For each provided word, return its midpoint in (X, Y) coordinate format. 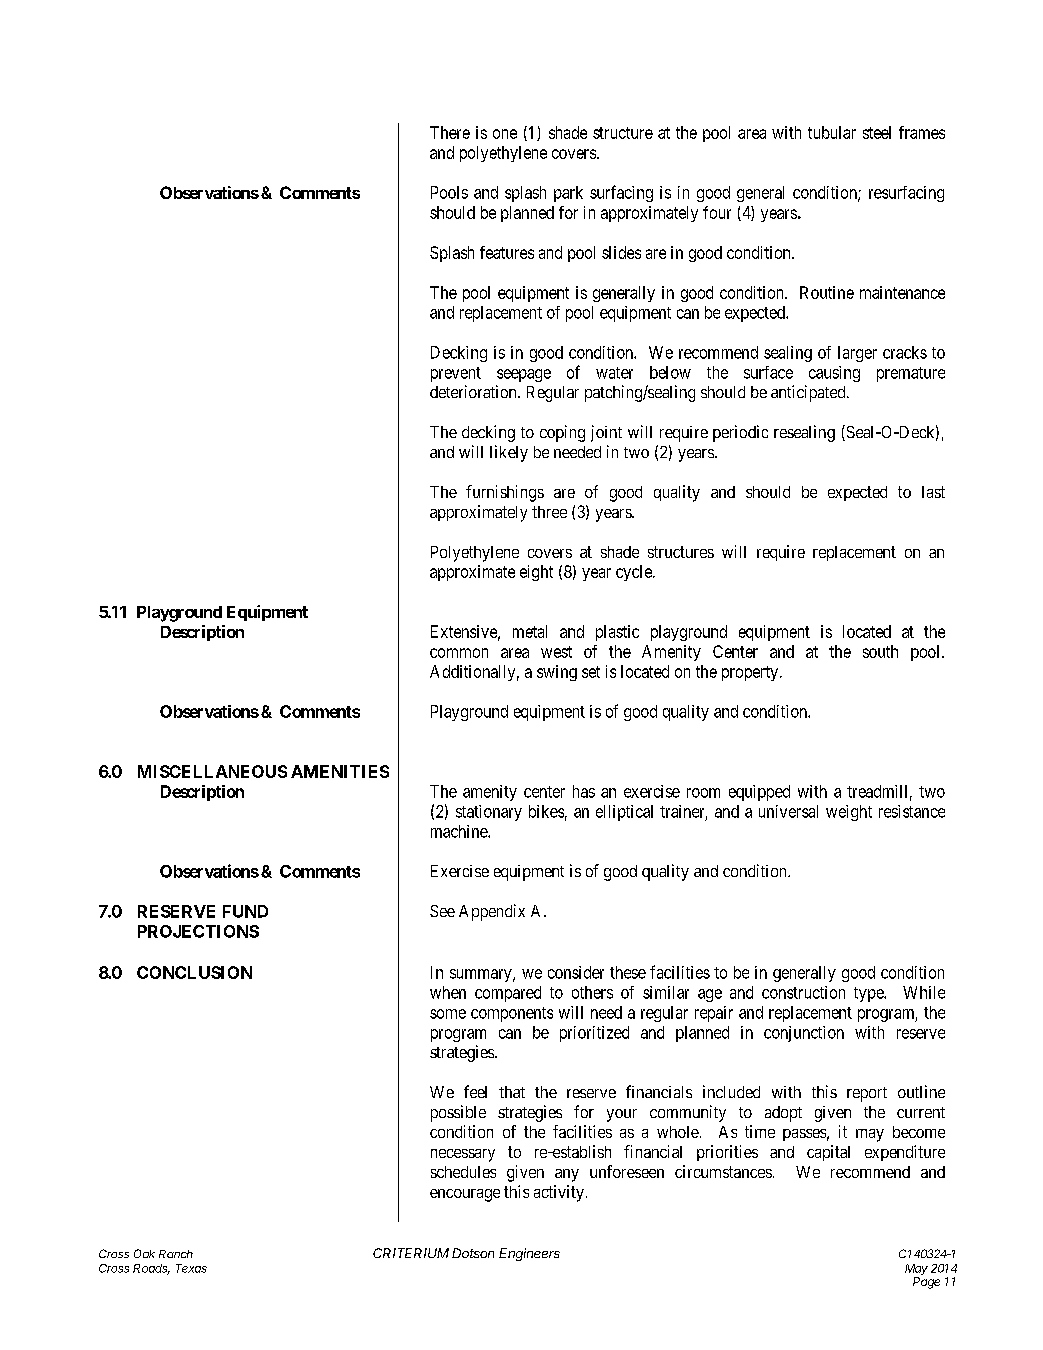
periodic (740, 433)
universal (788, 811)
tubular (832, 132)
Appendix (492, 912)
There (450, 132)
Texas (191, 1268)
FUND (245, 911)
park (568, 194)
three (549, 512)
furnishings (505, 493)
